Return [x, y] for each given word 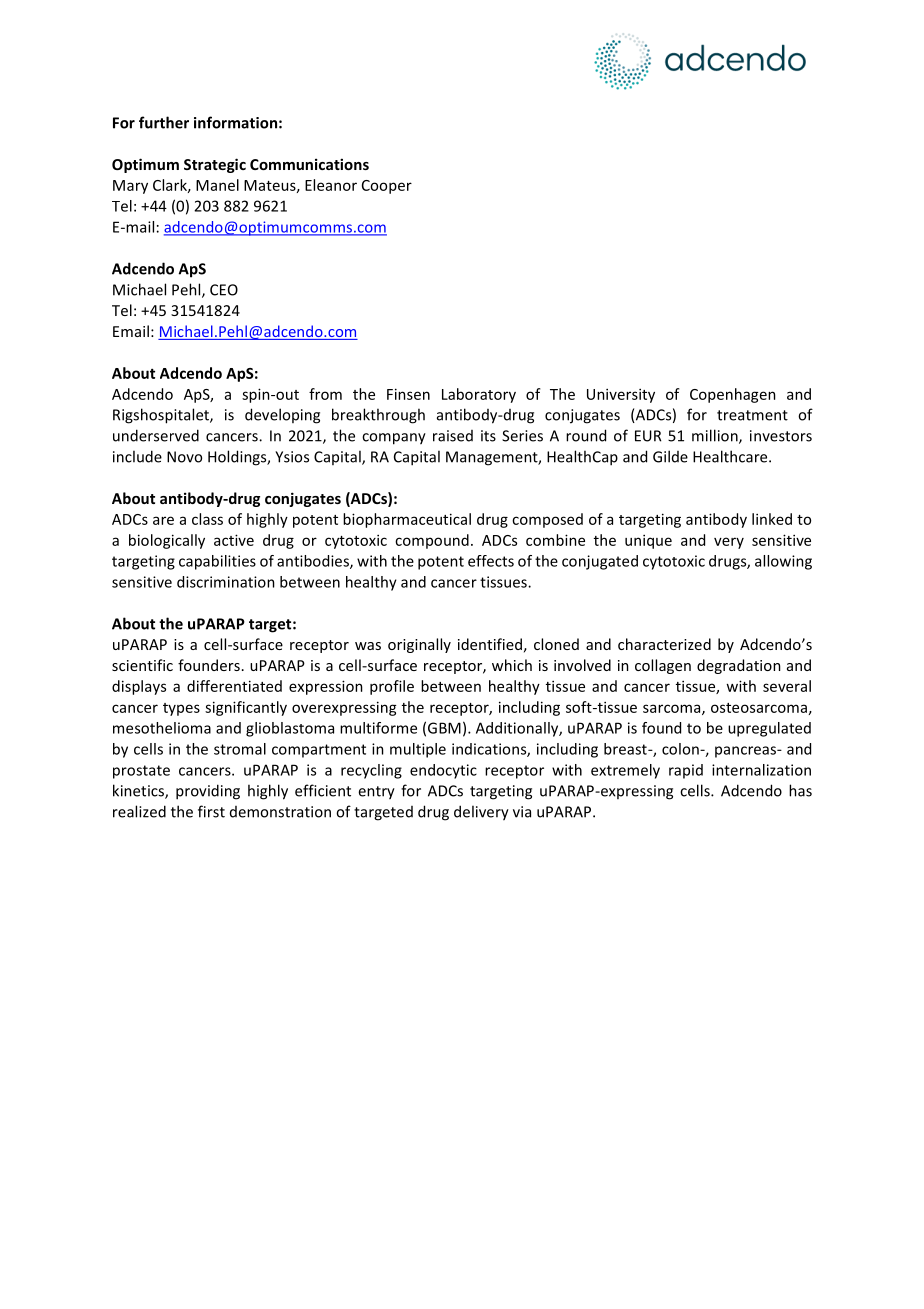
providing [208, 792]
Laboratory [479, 395]
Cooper [387, 187]
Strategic [215, 165]
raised [453, 436]
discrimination [226, 582]
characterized [664, 644]
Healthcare [731, 456]
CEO [224, 290]
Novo [184, 457]
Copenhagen [733, 395]
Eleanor [331, 185]
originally [419, 645]
